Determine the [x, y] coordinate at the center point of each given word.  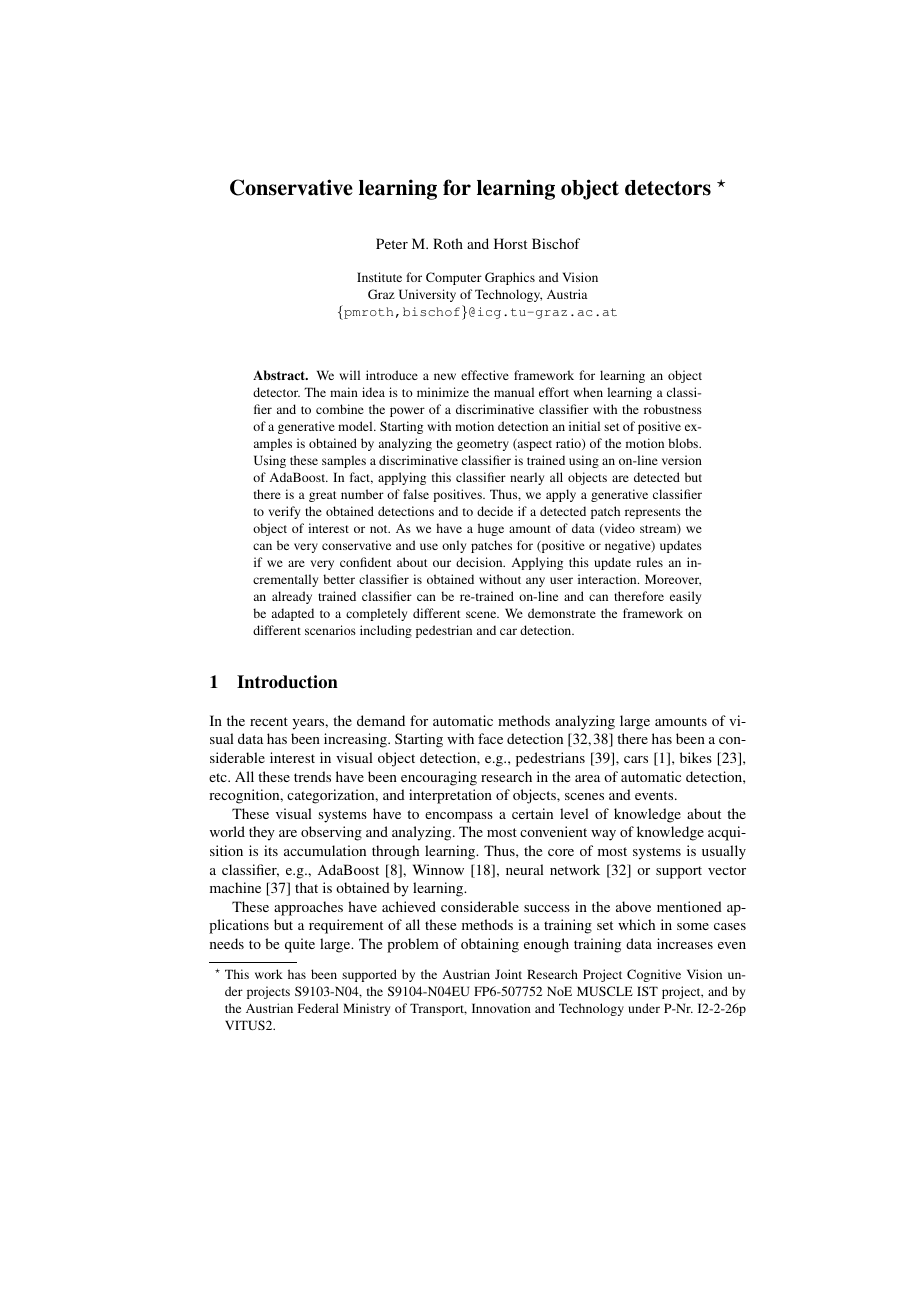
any [535, 582]
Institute [379, 277]
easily [685, 597]
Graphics [510, 278]
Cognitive [654, 975]
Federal [318, 1008]
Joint [508, 974]
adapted [293, 614]
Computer [454, 278]
